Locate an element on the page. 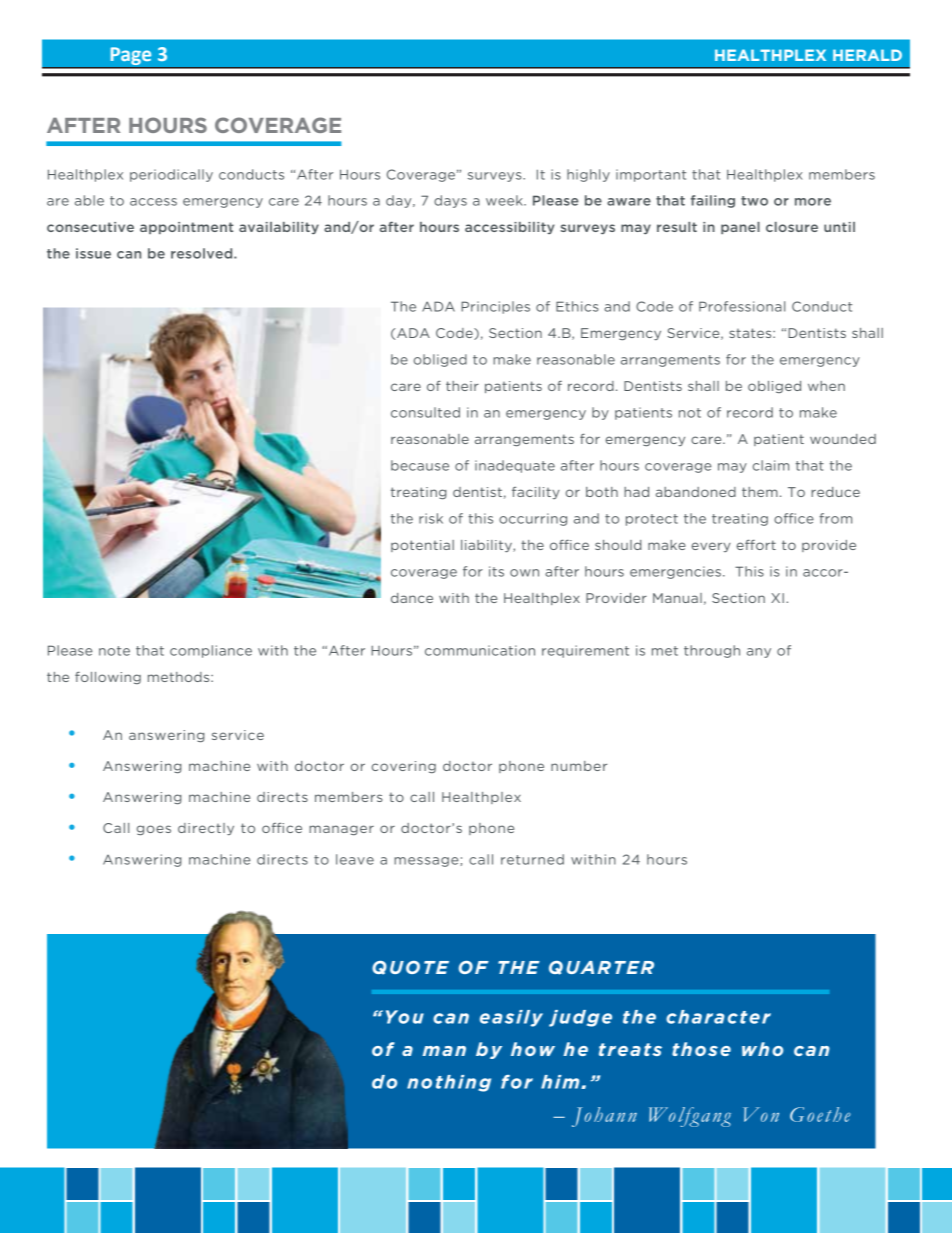  directly is located at coordinates (206, 829).
